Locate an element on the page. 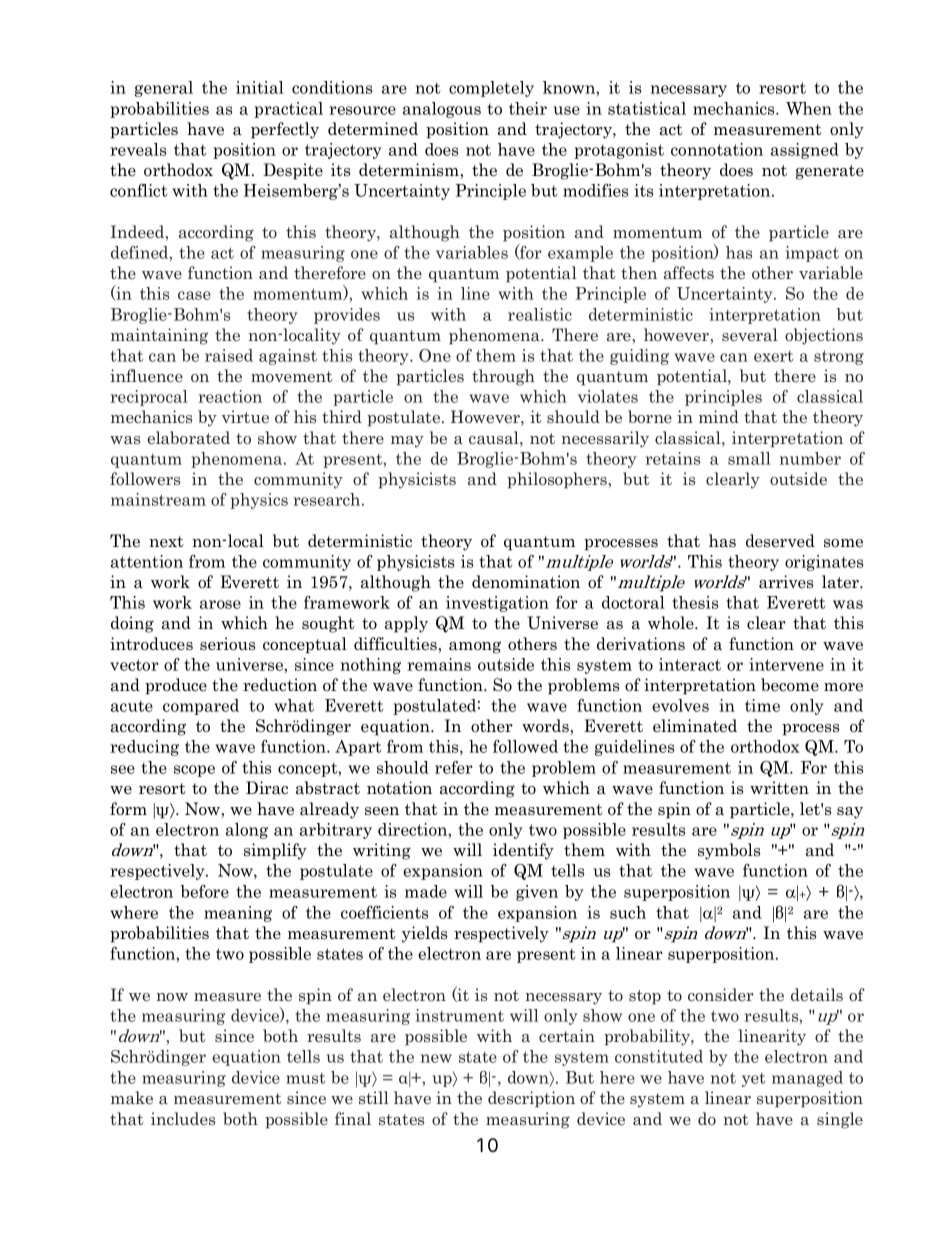 Image resolution: width=952 pixels, height=1233 pixels. When is located at coordinates (809, 108).
